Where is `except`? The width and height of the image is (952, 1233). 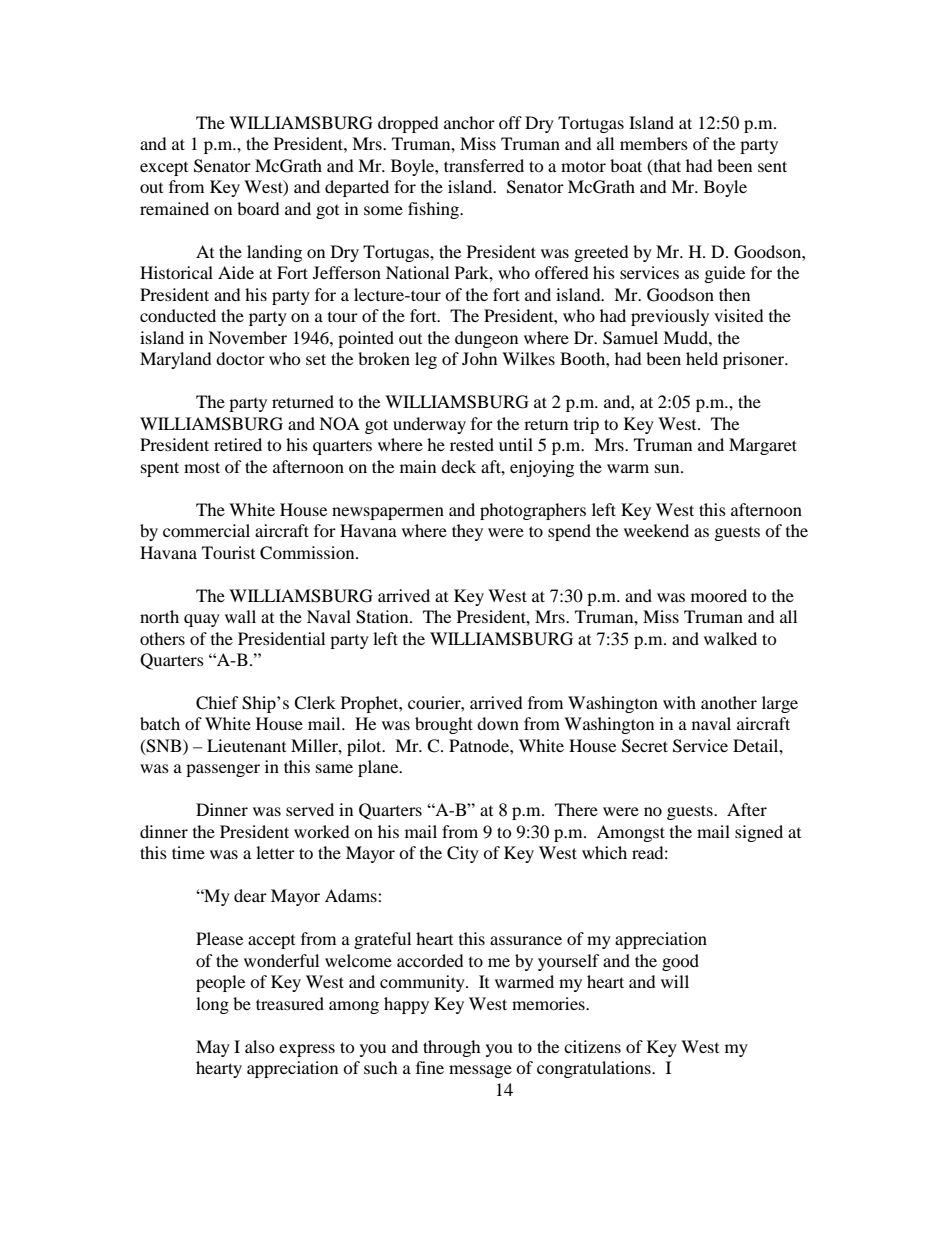
except is located at coordinates (164, 169).
